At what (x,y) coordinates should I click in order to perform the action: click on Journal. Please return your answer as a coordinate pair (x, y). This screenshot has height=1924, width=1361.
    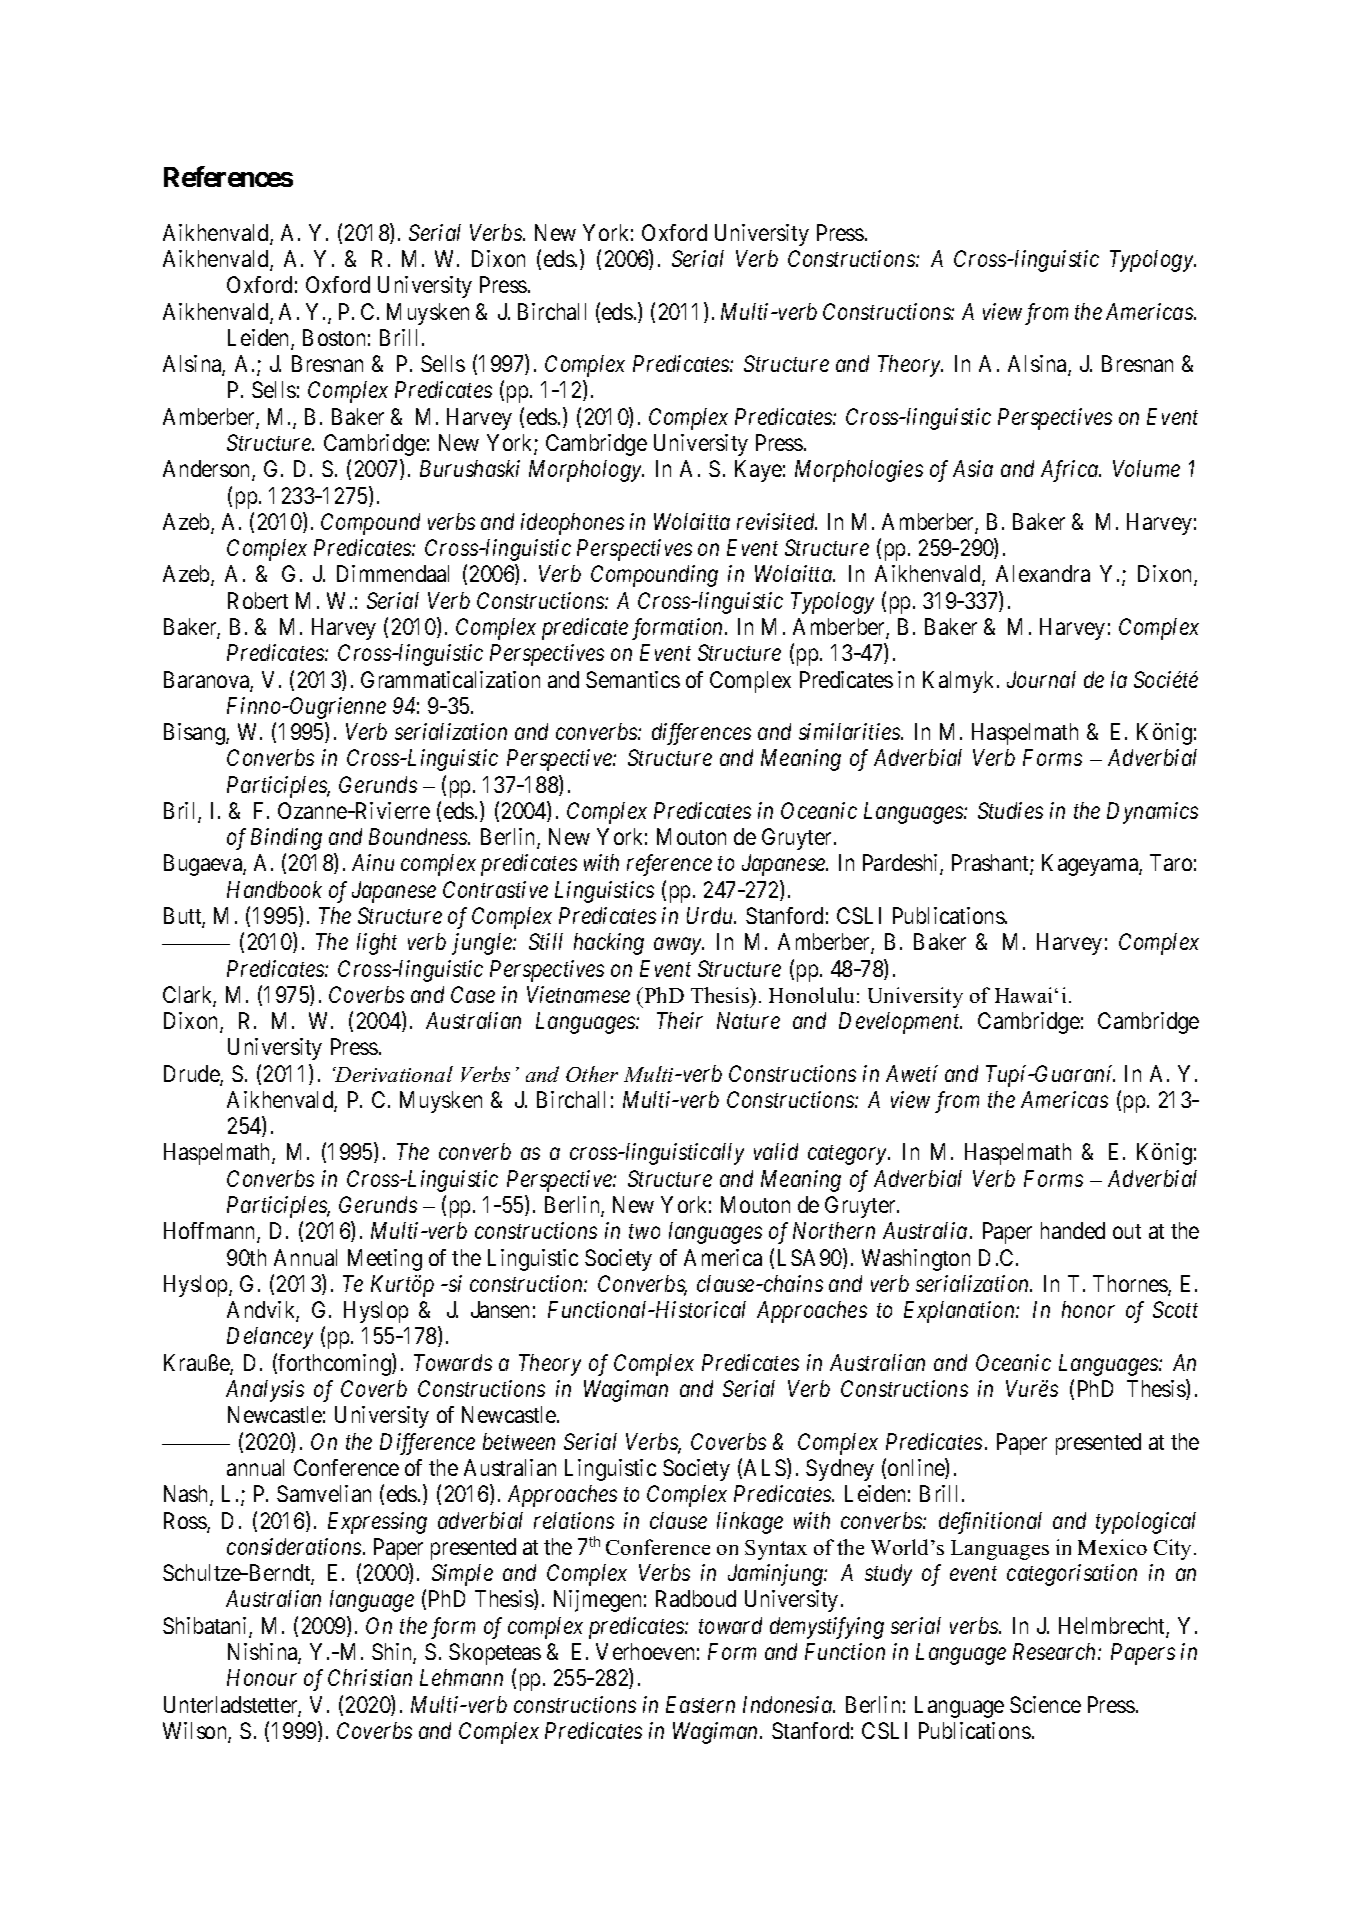
    Looking at the image, I should click on (1041, 679).
